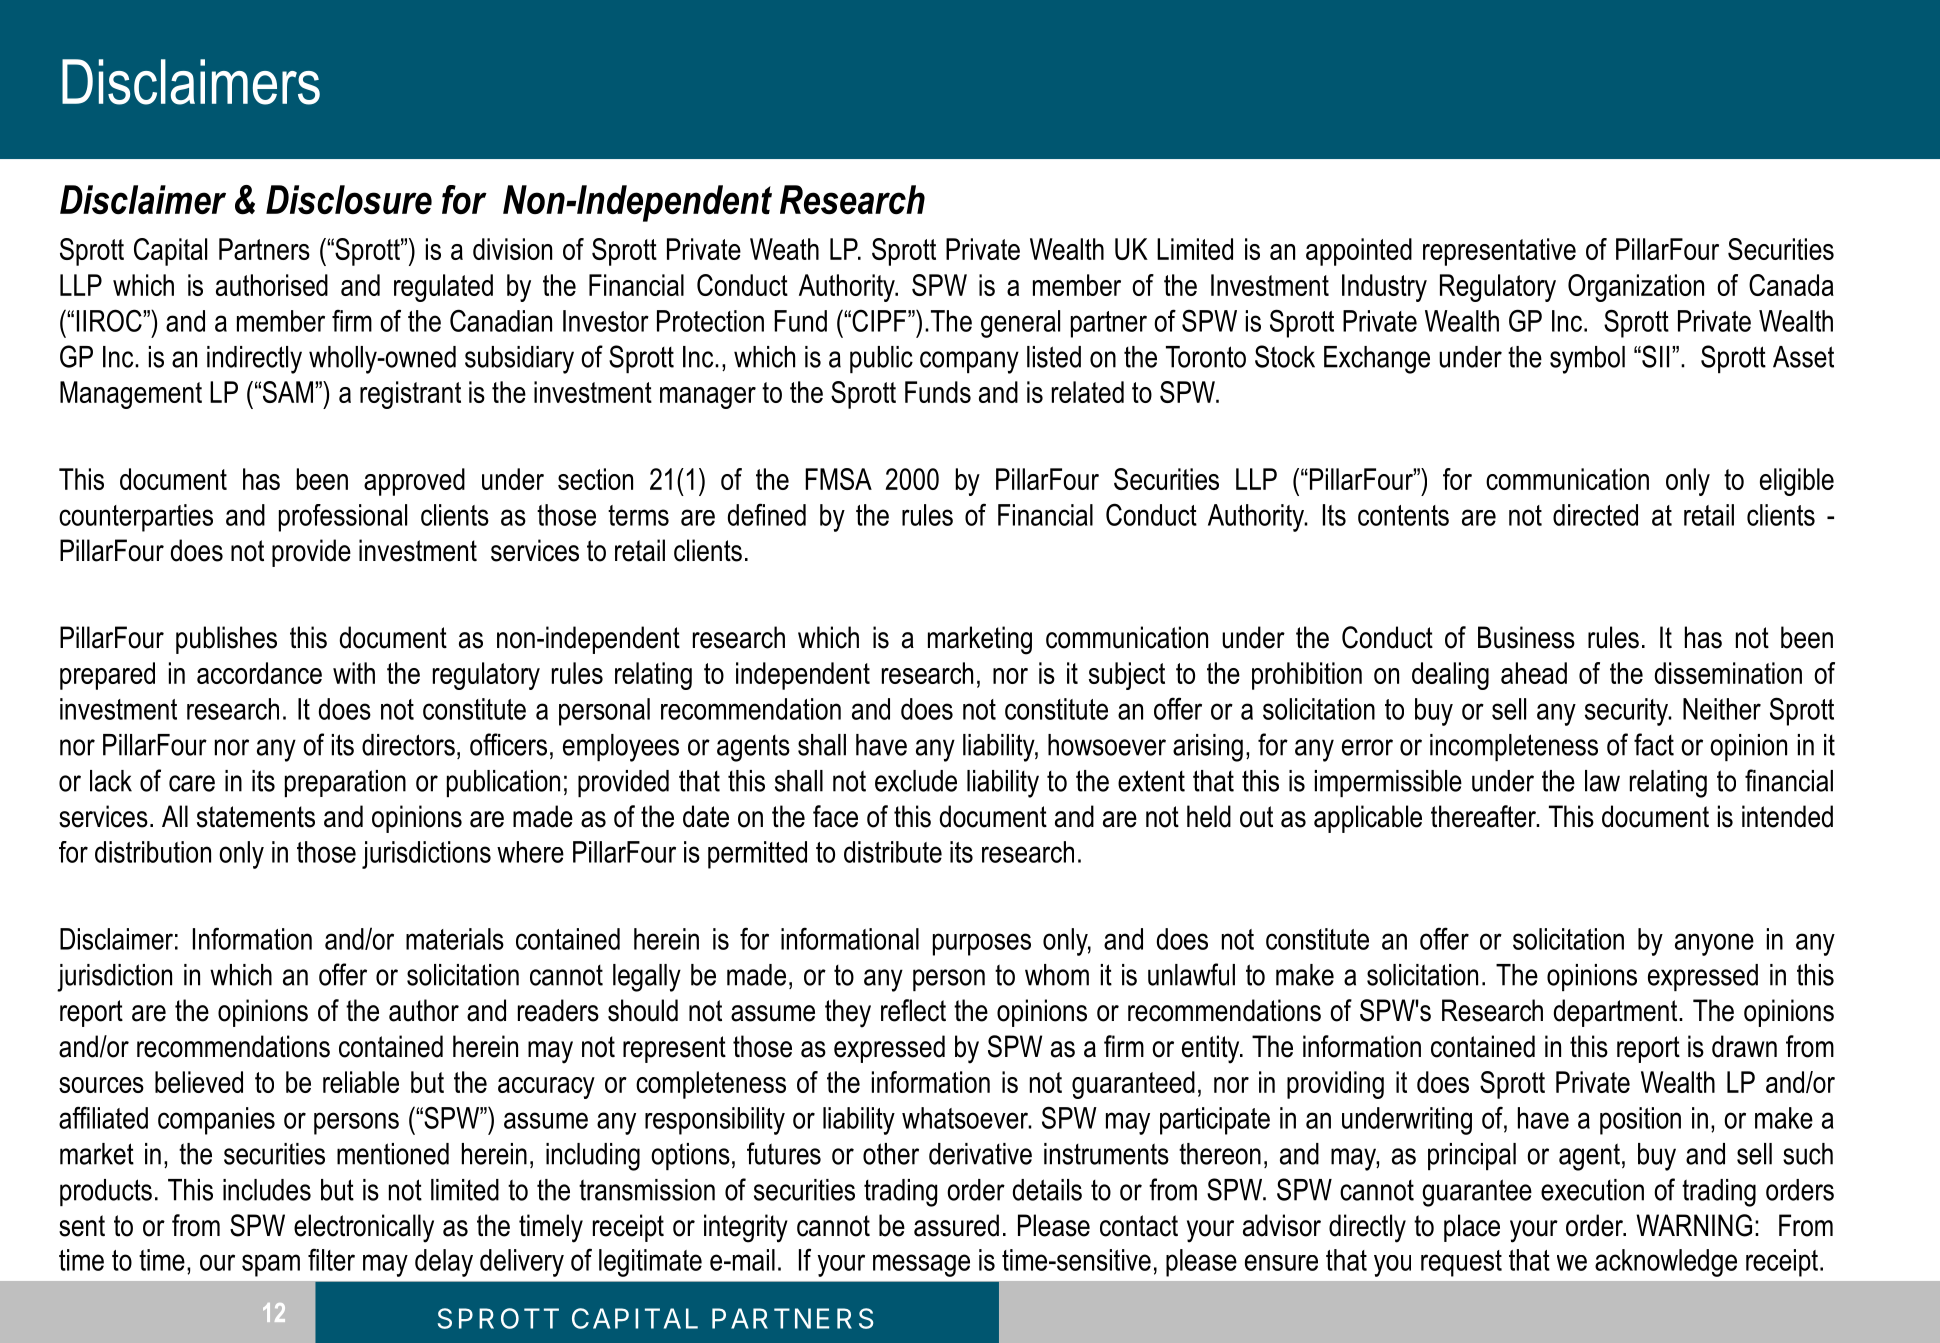  What do you see at coordinates (1595, 515) in the screenshot?
I see `directed` at bounding box center [1595, 515].
